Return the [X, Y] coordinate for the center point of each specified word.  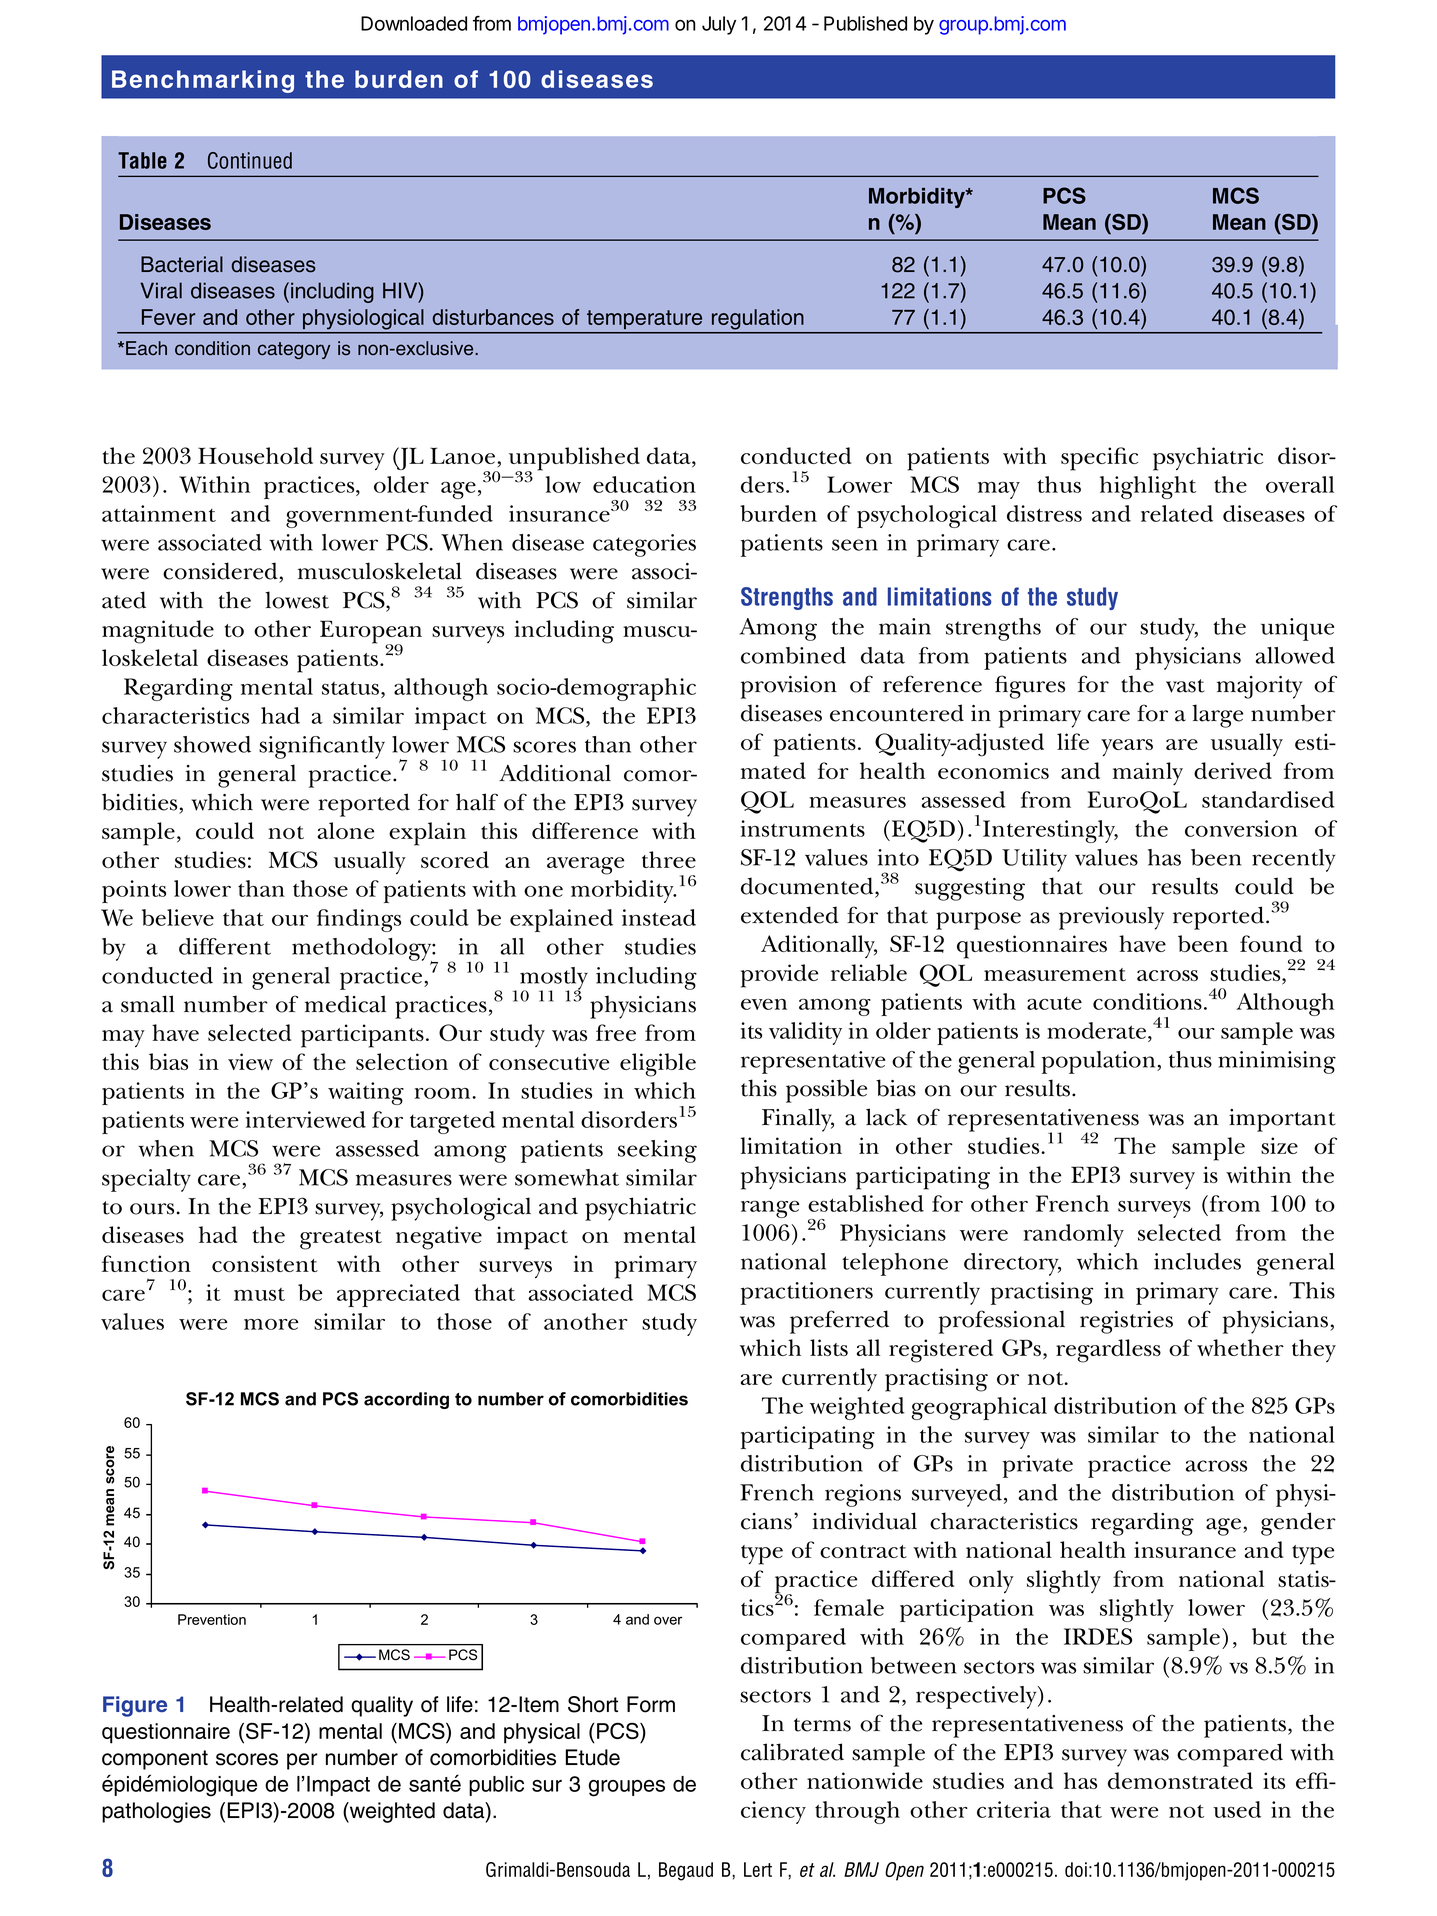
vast [1185, 686]
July [719, 25]
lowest [297, 600]
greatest [341, 1240]
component [155, 1760]
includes [1197, 1261]
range [770, 1209]
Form [651, 1704]
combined [793, 655]
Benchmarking [203, 81]
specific [1099, 459]
